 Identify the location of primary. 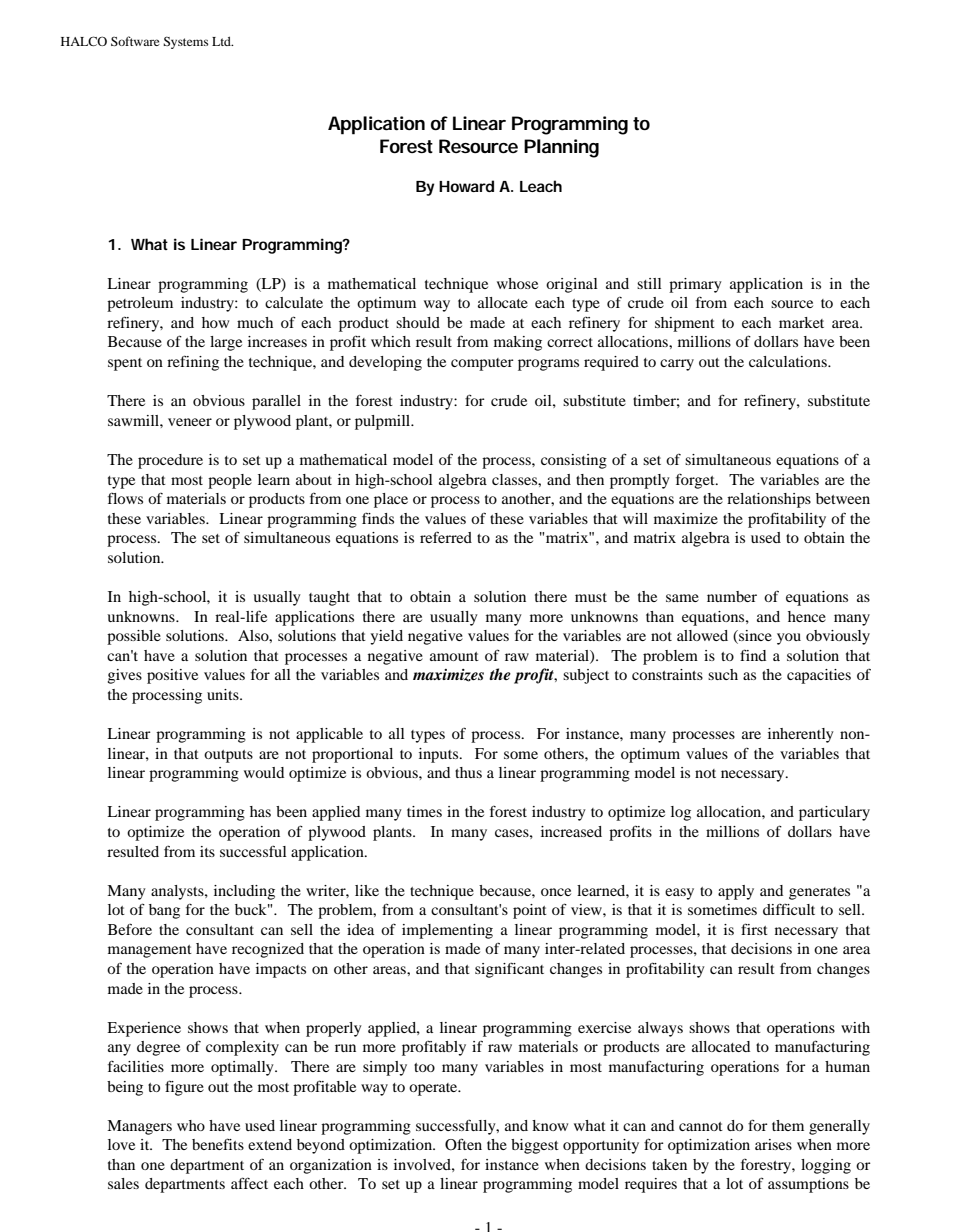
(695, 285).
